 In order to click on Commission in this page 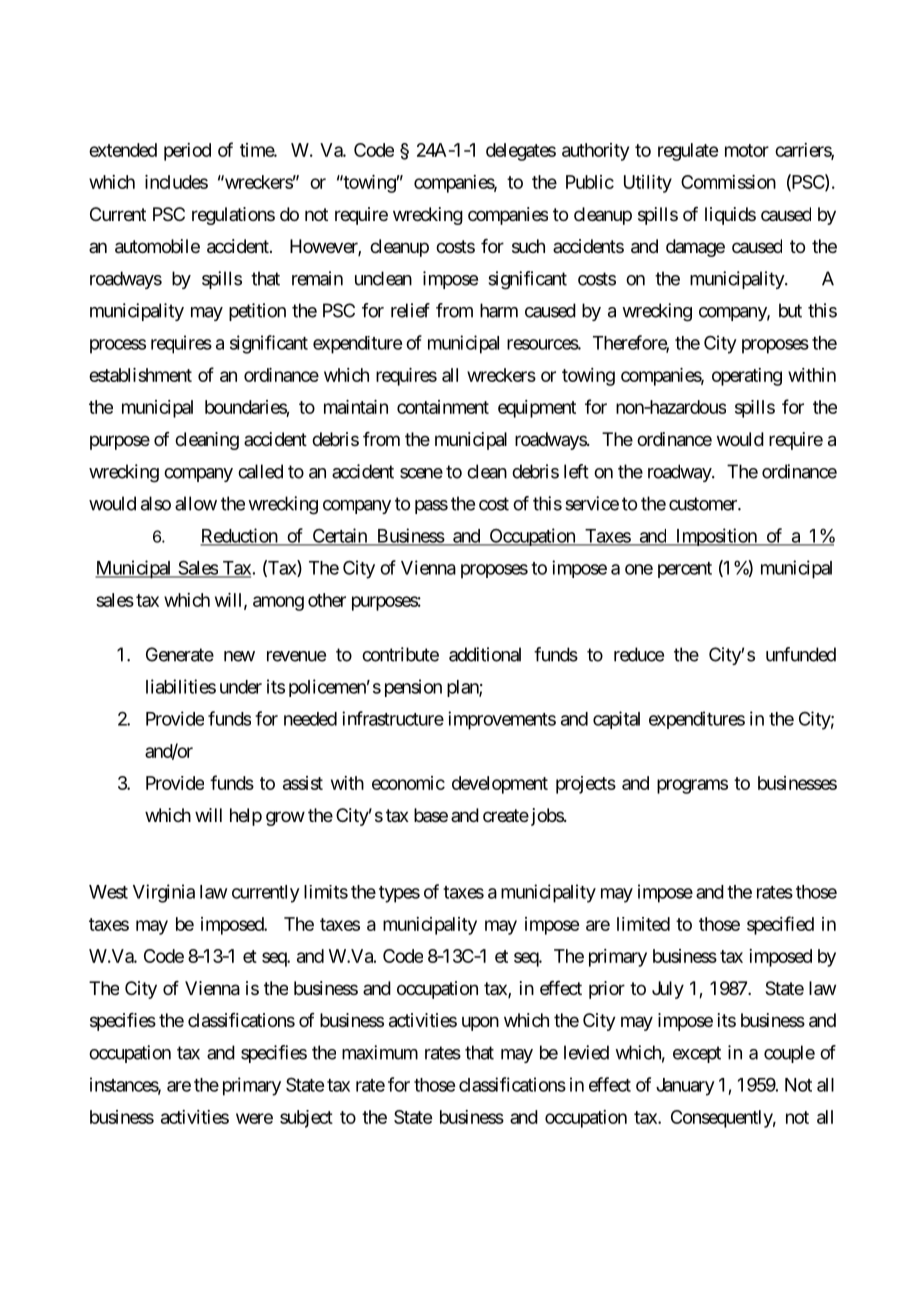, I will do `click(728, 182)`.
